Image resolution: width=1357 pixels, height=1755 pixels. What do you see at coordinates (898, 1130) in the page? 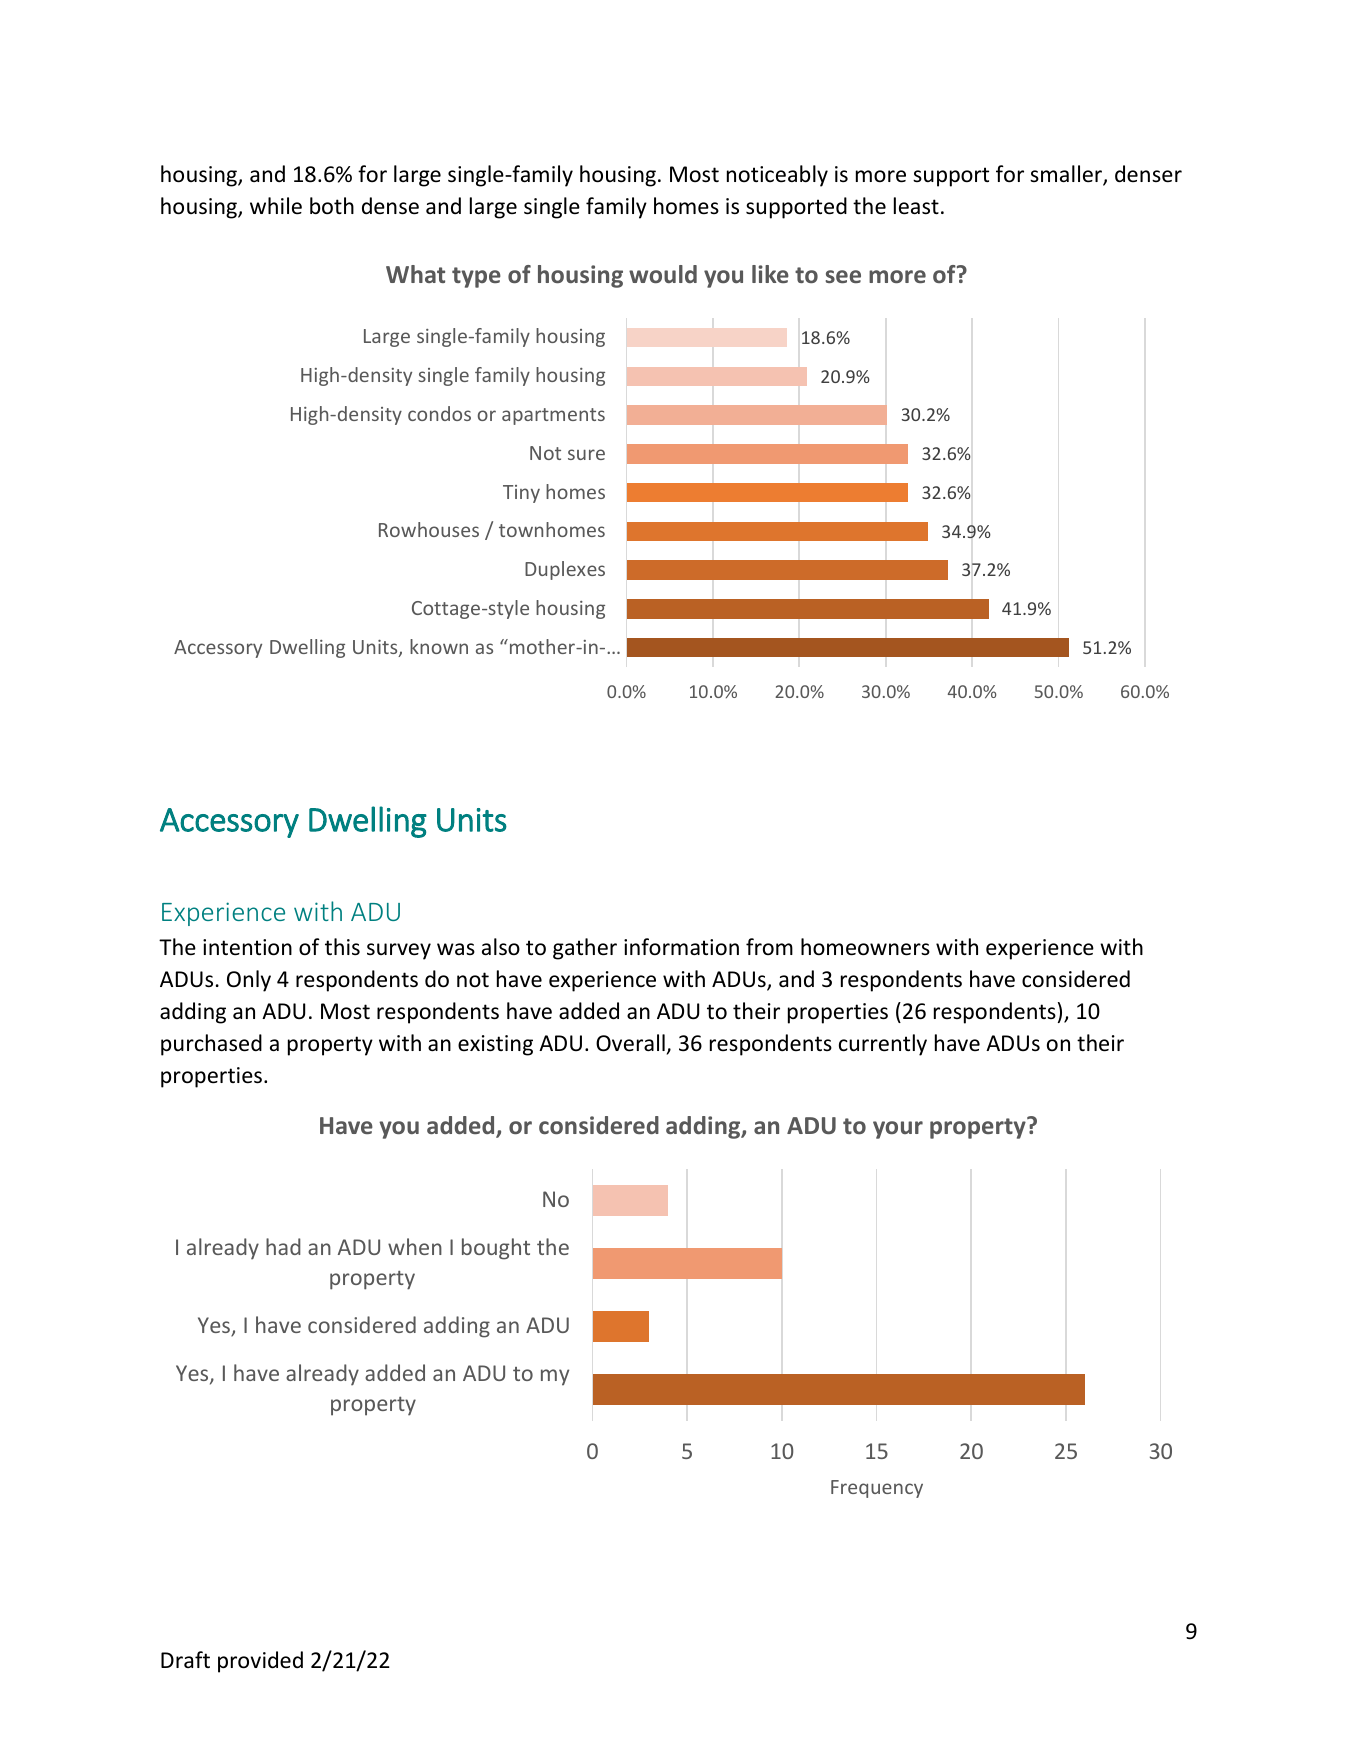
I see `your` at bounding box center [898, 1130].
